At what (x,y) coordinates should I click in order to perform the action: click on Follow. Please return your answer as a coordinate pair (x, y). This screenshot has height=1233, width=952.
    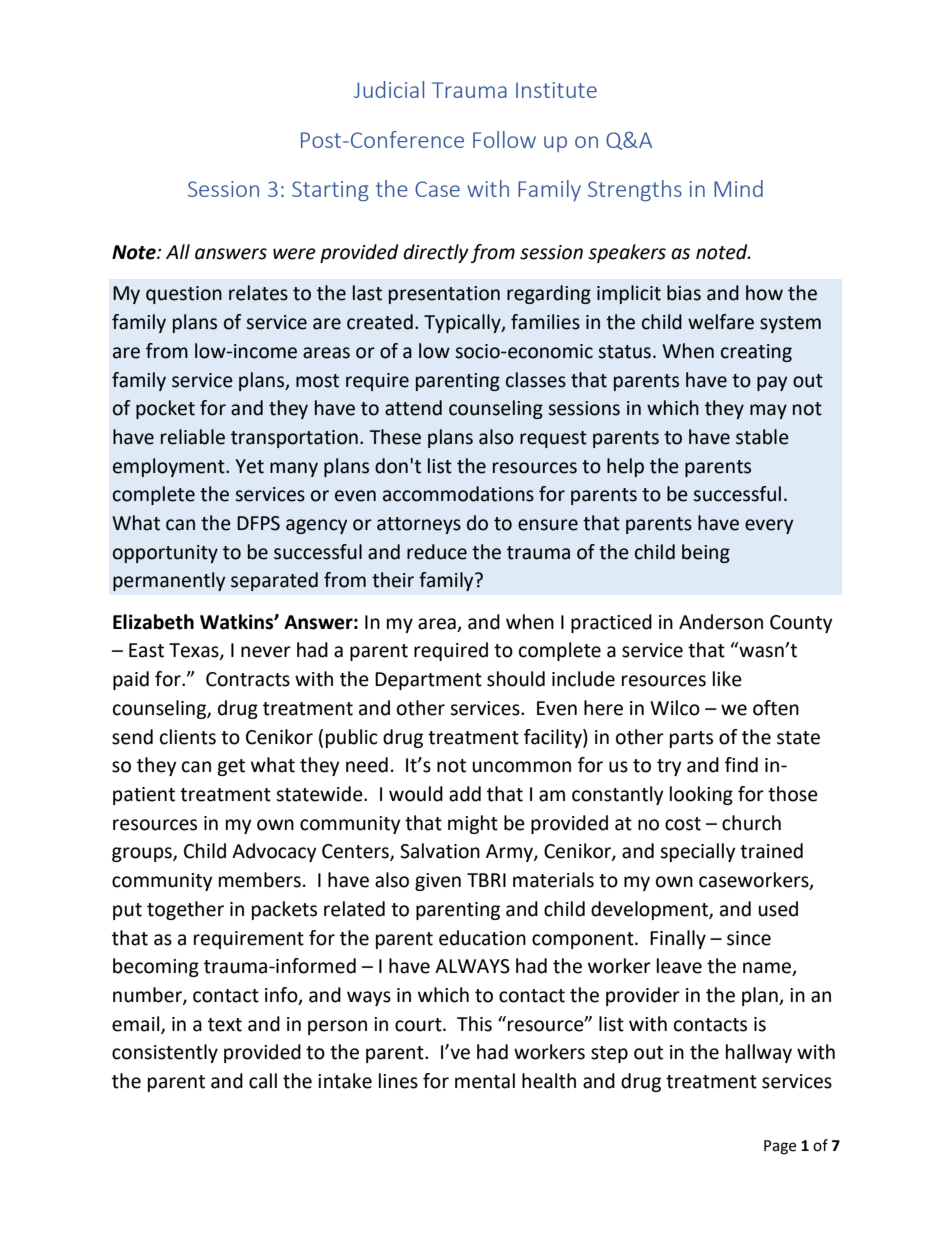
    Looking at the image, I should click on (504, 139).
